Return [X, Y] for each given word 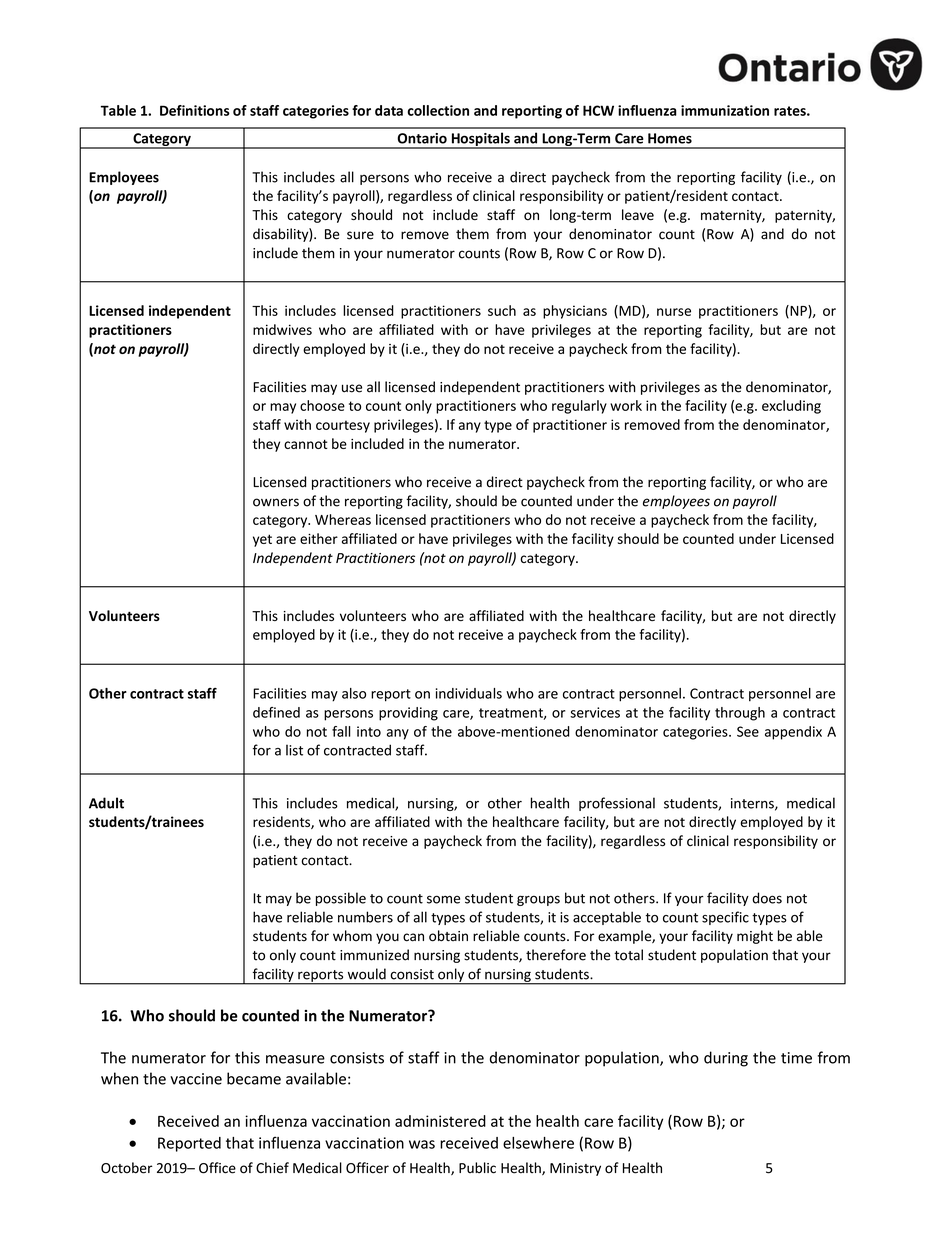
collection [438, 110]
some [443, 899]
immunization [725, 110]
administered [440, 1121]
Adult [106, 803]
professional [617, 804]
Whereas [343, 519]
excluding [791, 407]
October [127, 1168]
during [726, 1059]
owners [276, 502]
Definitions [195, 110]
